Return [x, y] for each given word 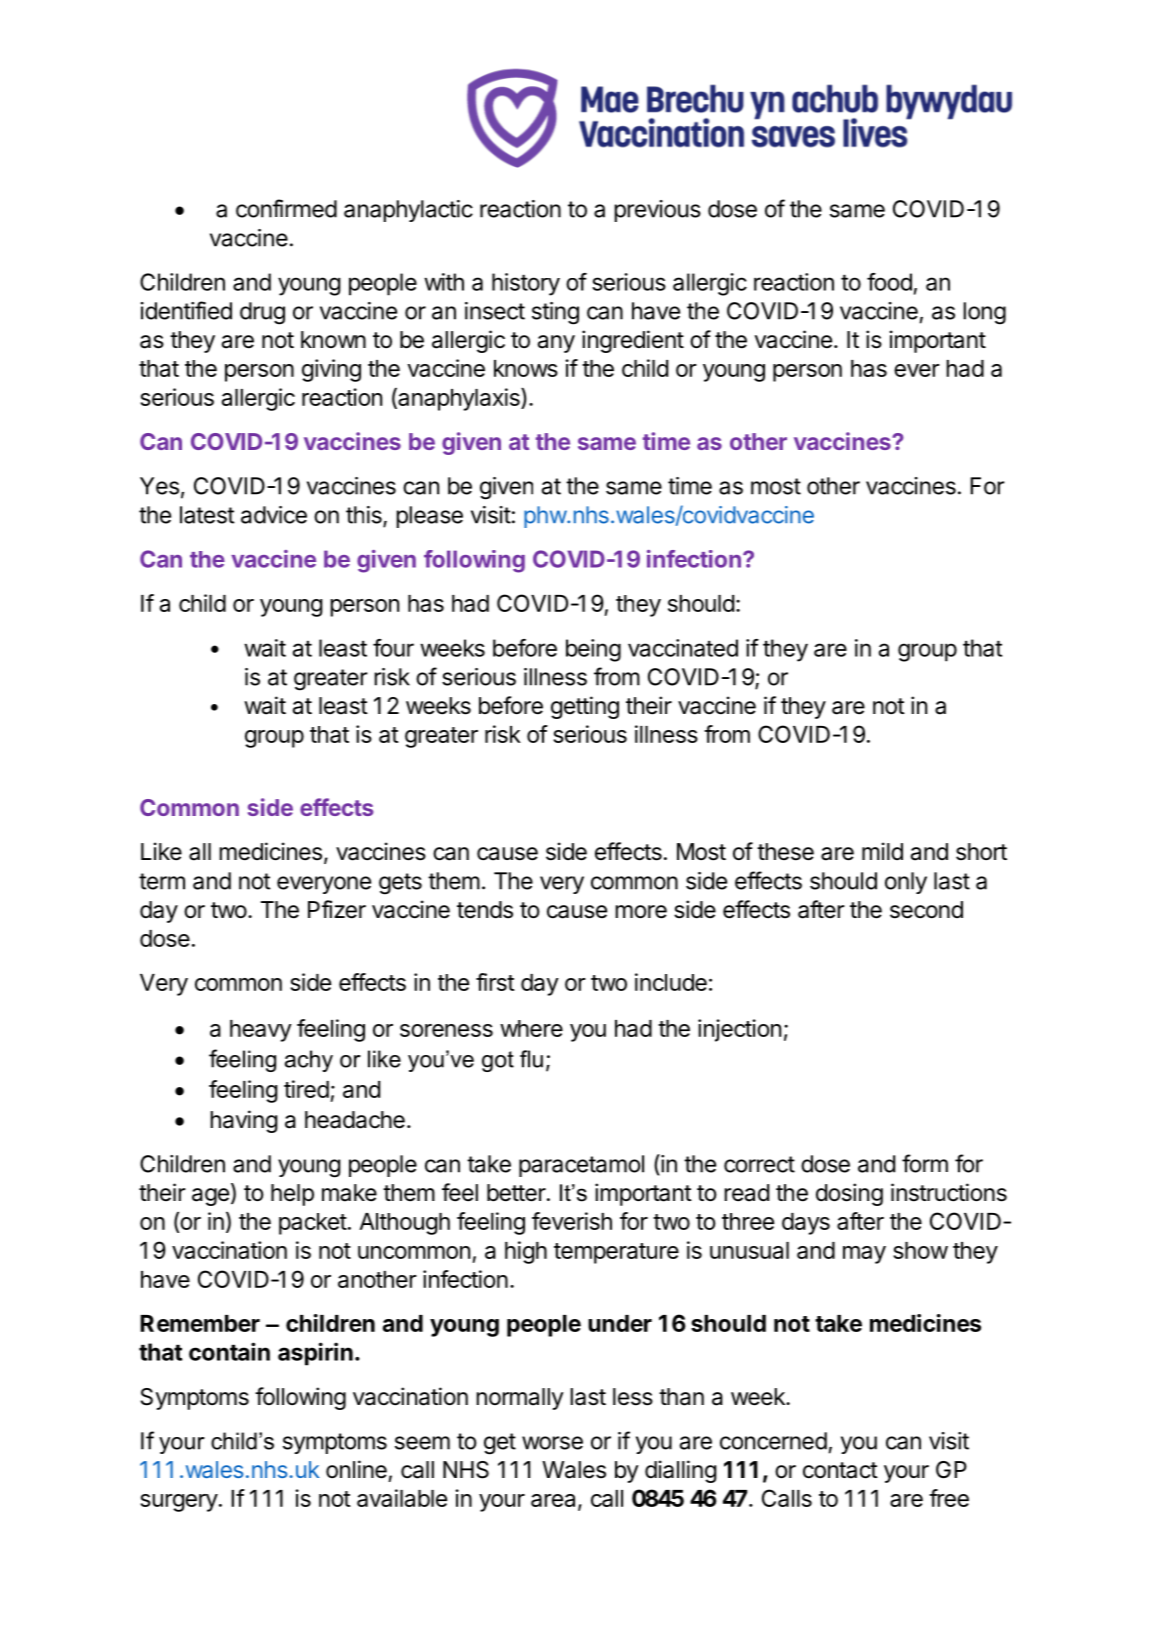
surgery [179, 1503]
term [162, 881]
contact [840, 1470]
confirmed [286, 208]
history [526, 284]
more [641, 912]
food [889, 282]
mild [882, 851]
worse [552, 1443]
